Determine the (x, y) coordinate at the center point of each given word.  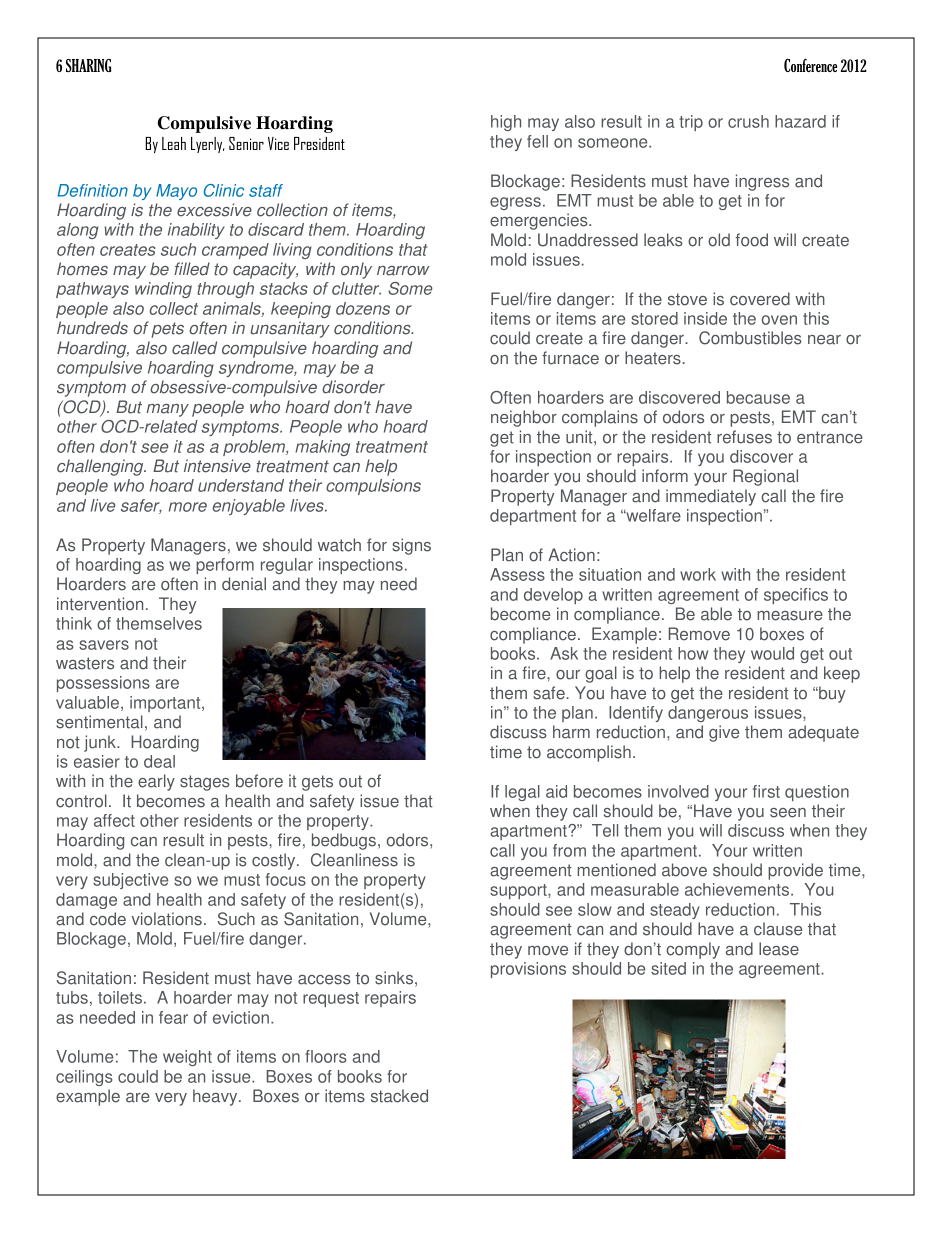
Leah (174, 143)
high (506, 123)
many (167, 410)
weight (187, 1058)
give (724, 733)
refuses (744, 437)
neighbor (524, 418)
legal (522, 793)
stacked (399, 1096)
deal (159, 761)
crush (748, 121)
